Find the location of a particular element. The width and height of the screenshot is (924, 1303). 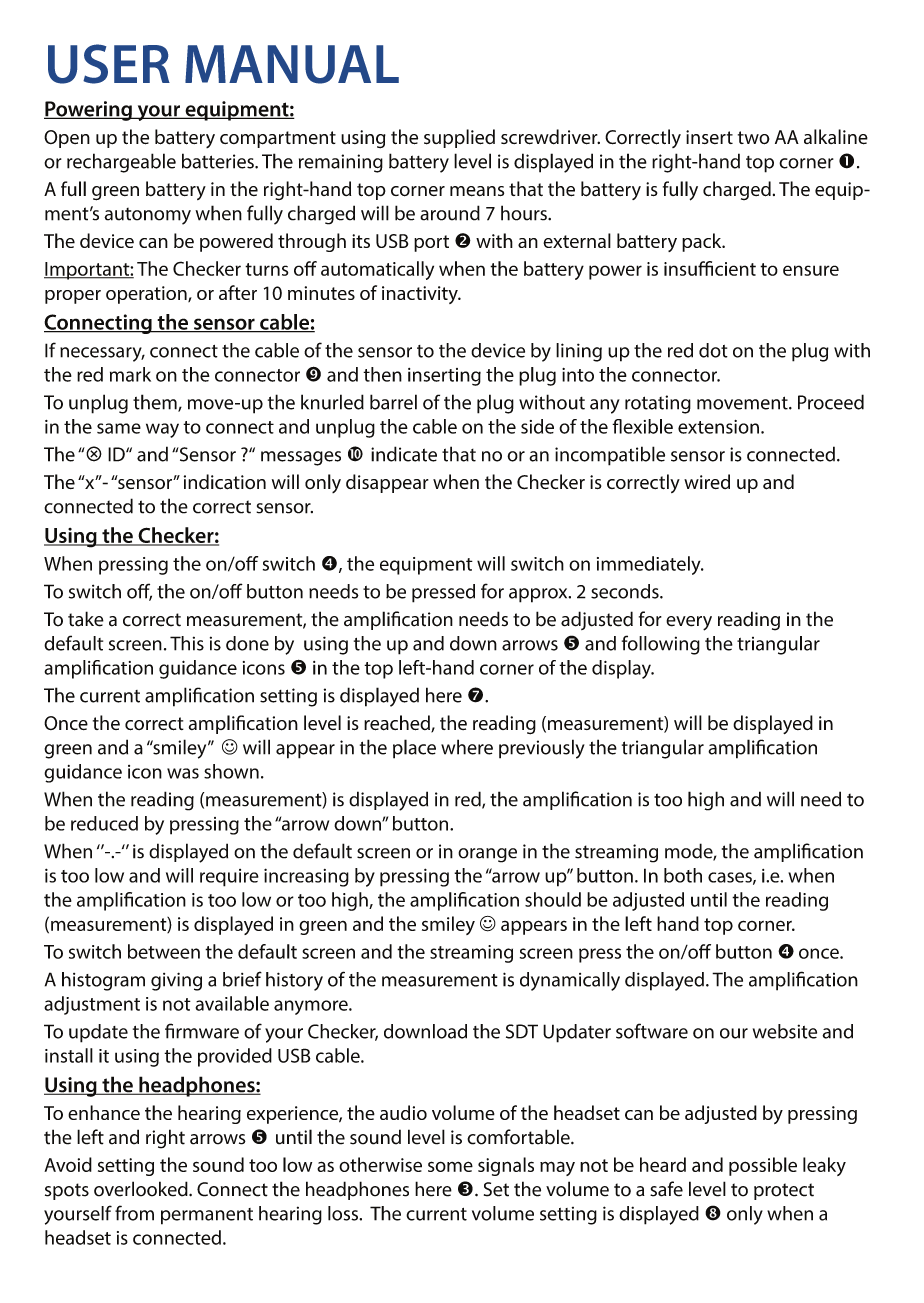

every is located at coordinates (689, 623).
